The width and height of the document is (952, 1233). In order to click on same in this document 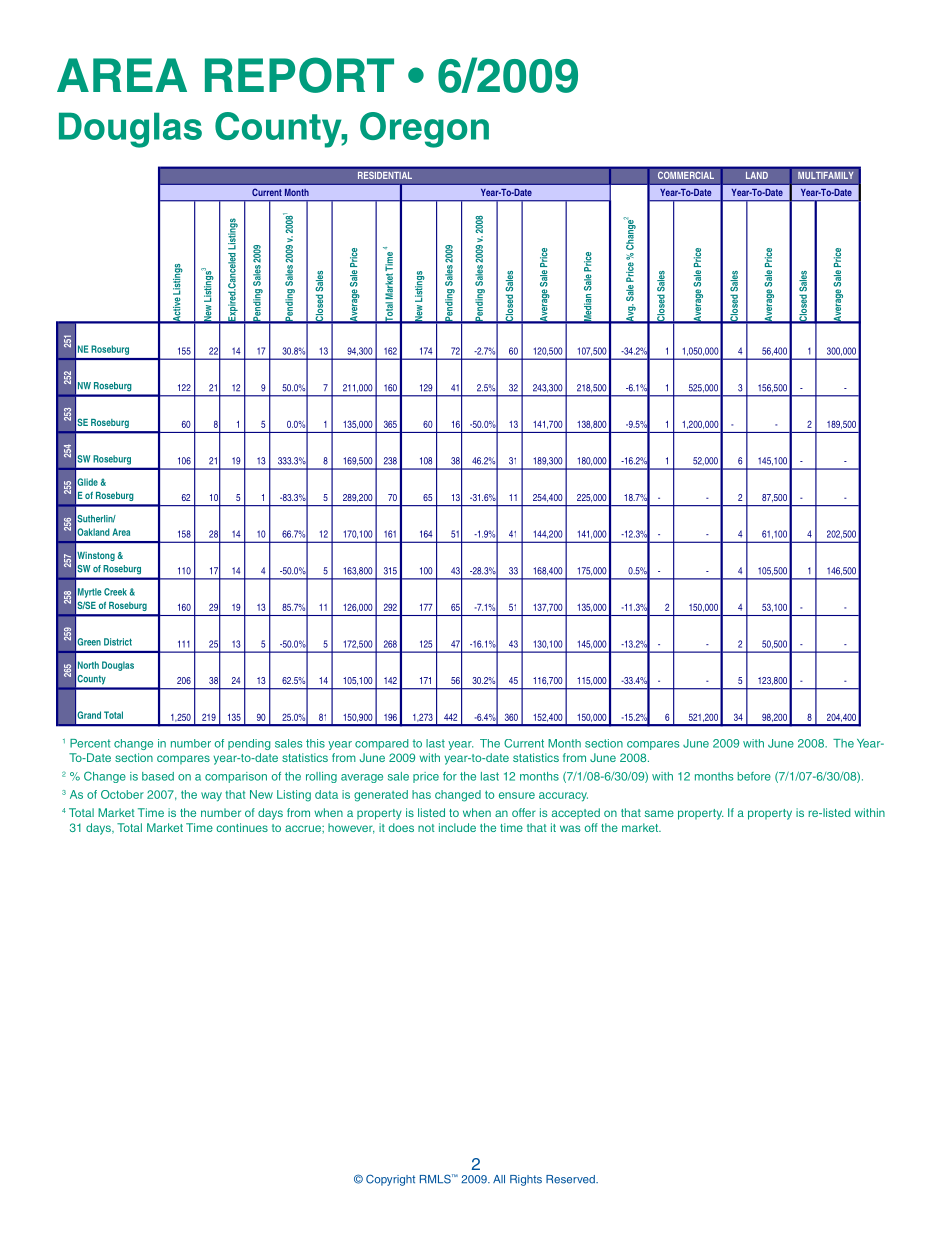, I will do `click(659, 813)`.
